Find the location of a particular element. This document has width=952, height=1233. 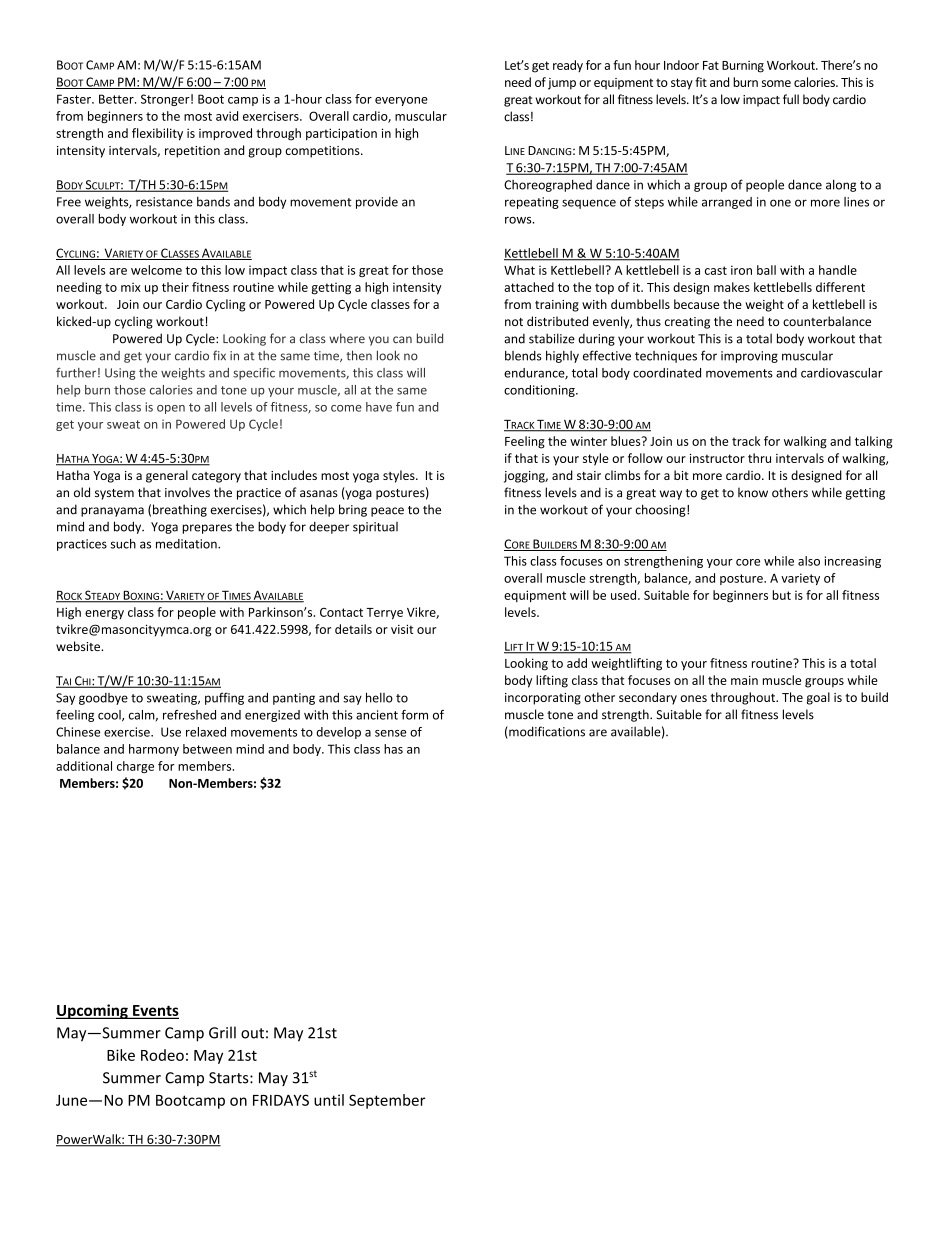

goal is located at coordinates (818, 698).
